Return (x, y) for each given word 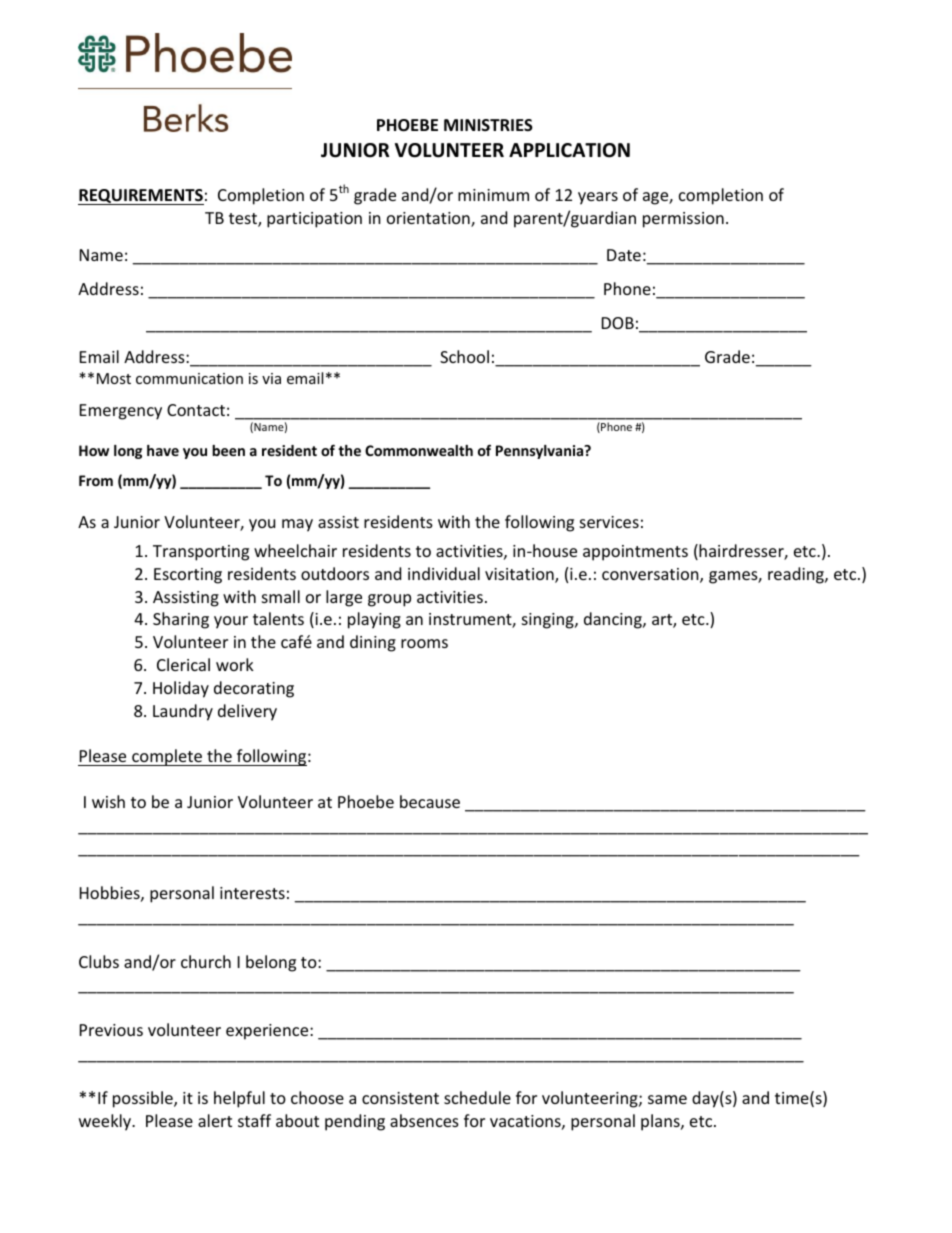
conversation (651, 575)
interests (252, 893)
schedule (477, 1097)
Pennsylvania (541, 452)
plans (661, 1122)
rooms (424, 643)
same (667, 1099)
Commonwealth (419, 450)
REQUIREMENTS (141, 197)
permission (683, 220)
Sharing (181, 620)
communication (189, 378)
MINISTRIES (488, 125)
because (430, 801)
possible (144, 1099)
